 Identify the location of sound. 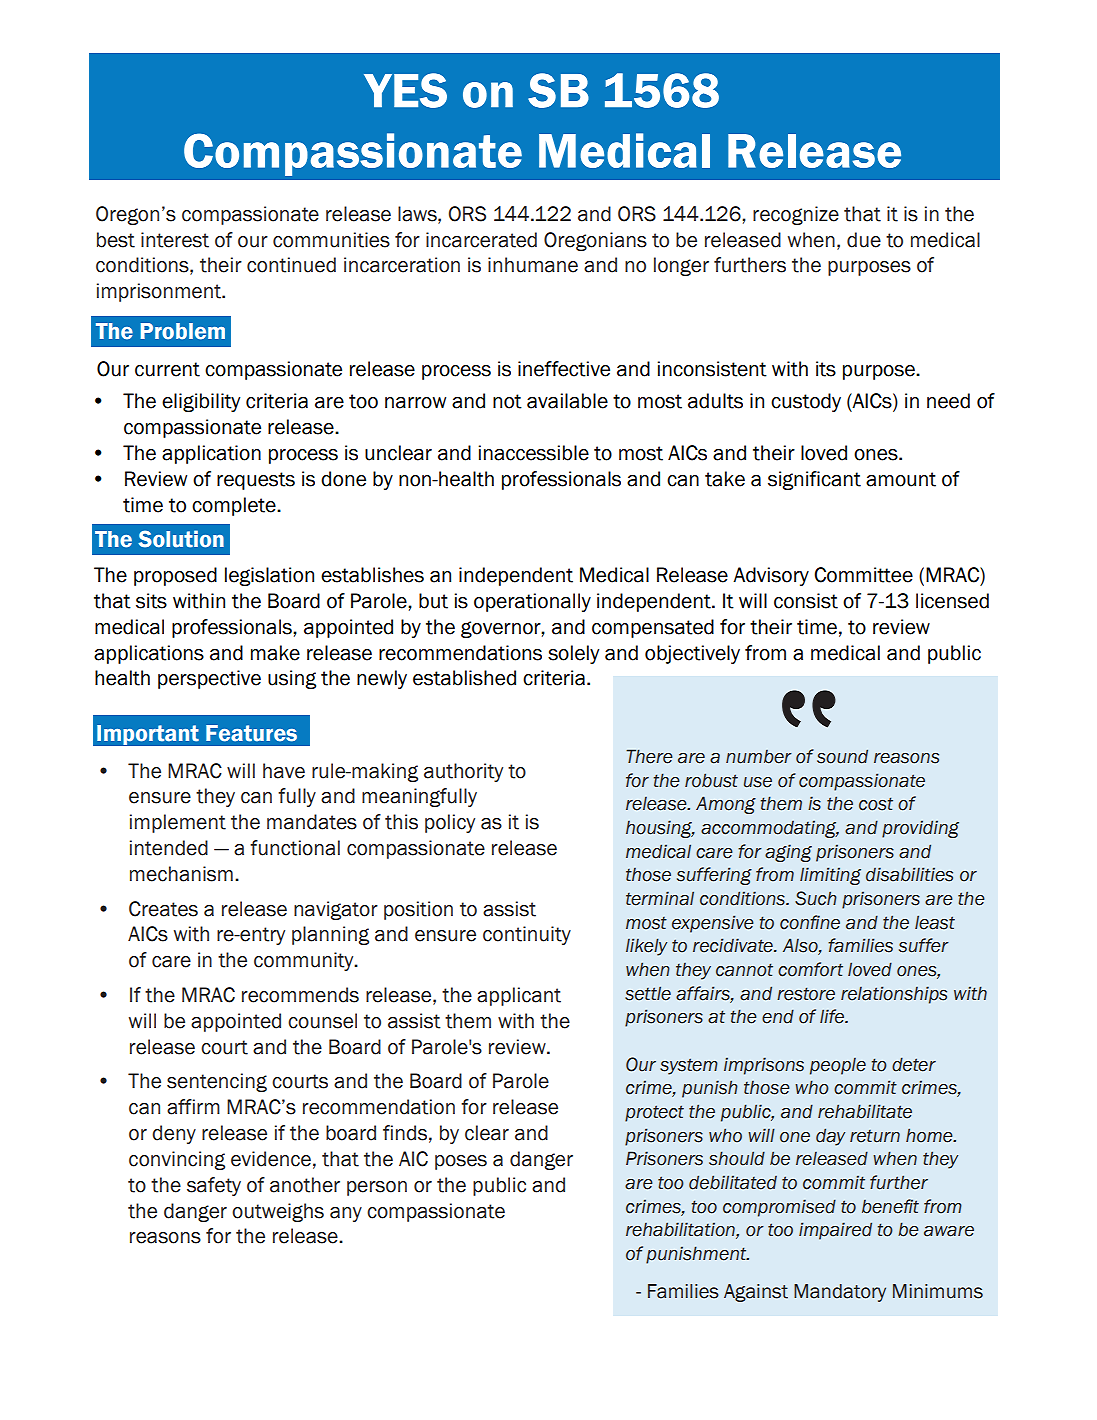
(842, 756).
